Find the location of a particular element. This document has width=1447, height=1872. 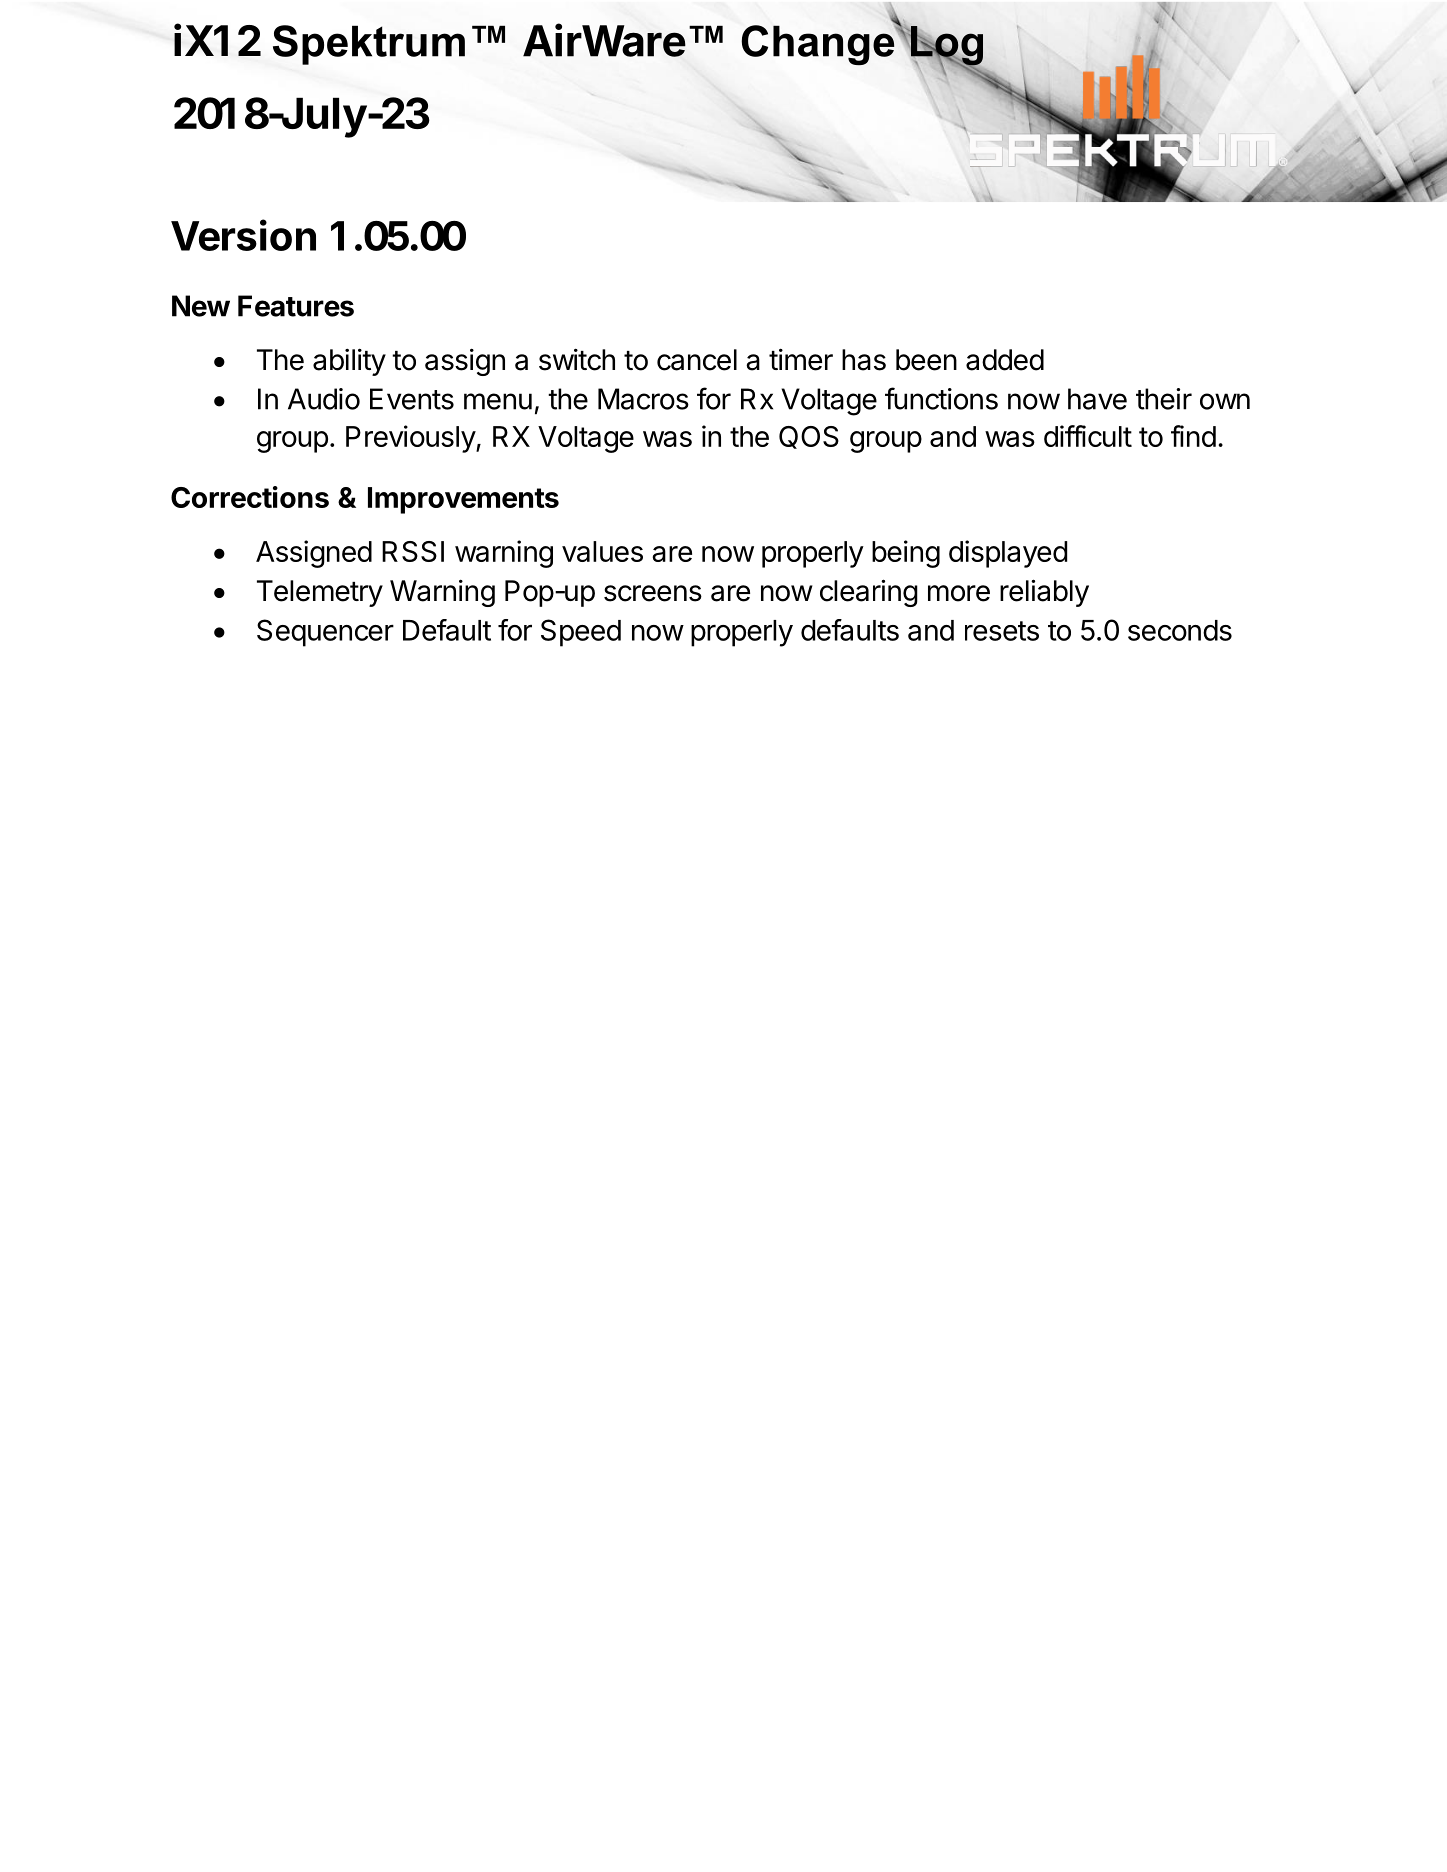

cancel is located at coordinates (697, 360).
